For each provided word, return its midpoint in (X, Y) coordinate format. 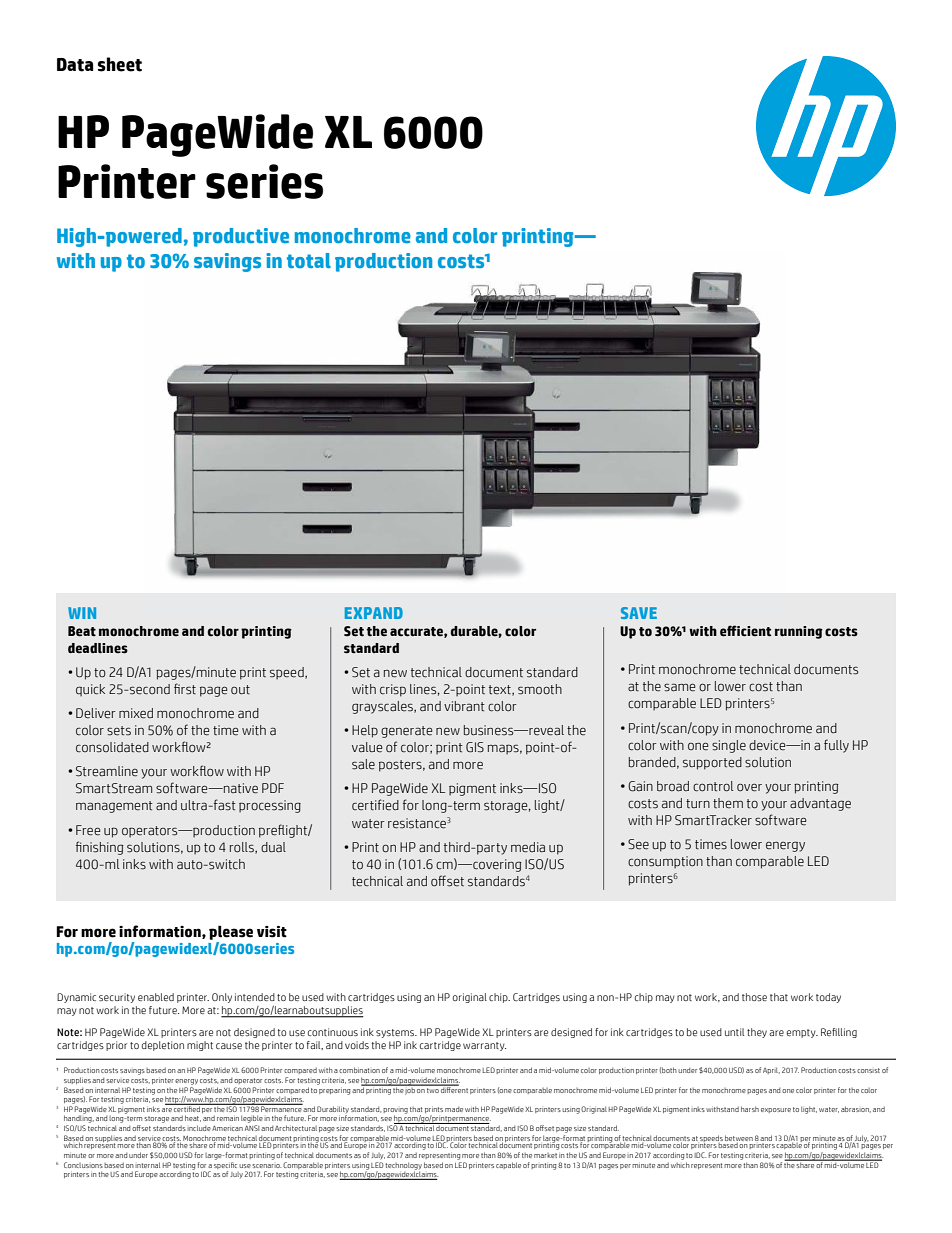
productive (241, 237)
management (114, 807)
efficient (745, 631)
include (199, 1128)
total (309, 260)
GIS (475, 747)
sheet (120, 64)
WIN (82, 613)
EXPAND (374, 613)
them (728, 803)
